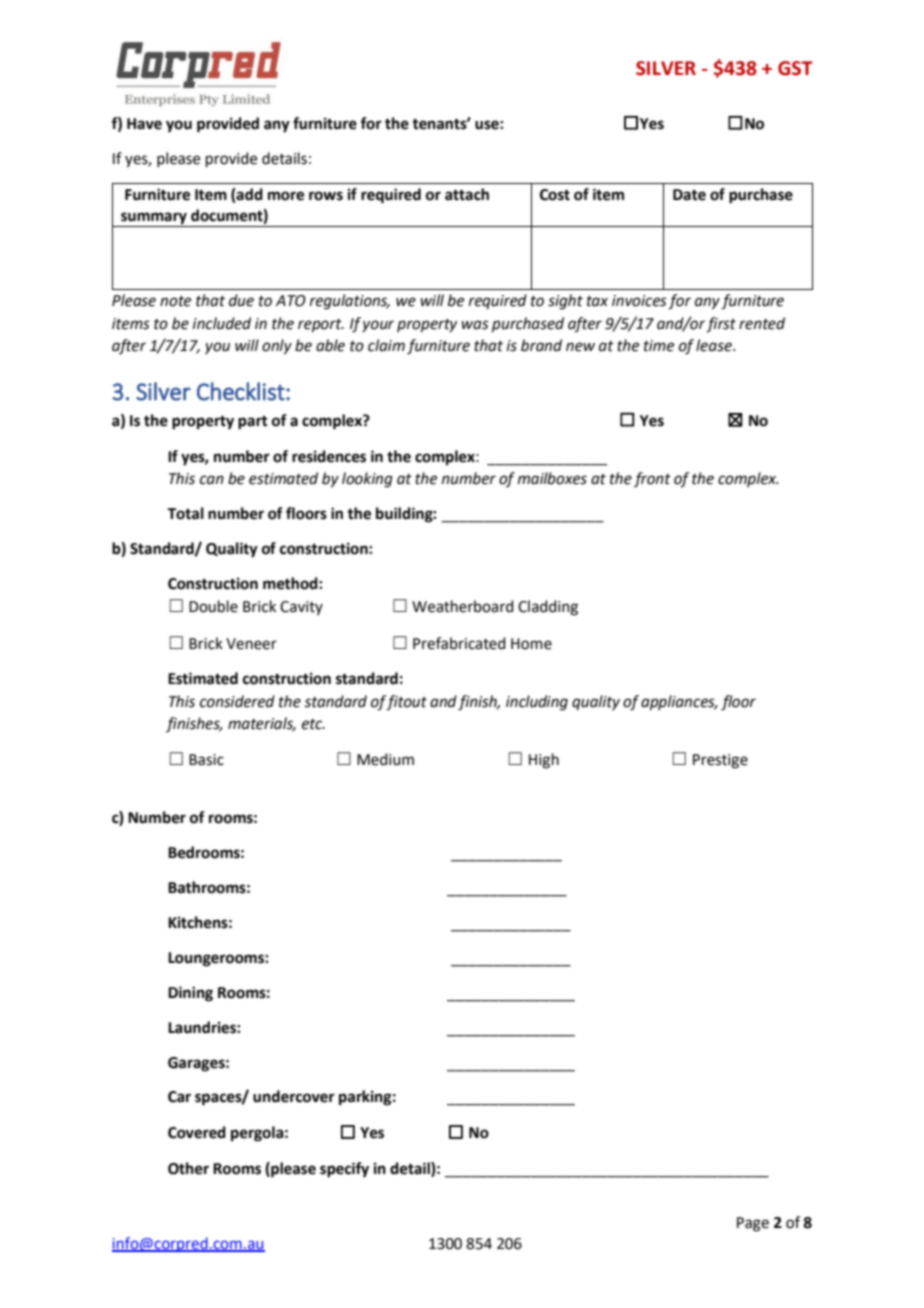 The image size is (924, 1308). I want to click on Veneer, so click(251, 644).
